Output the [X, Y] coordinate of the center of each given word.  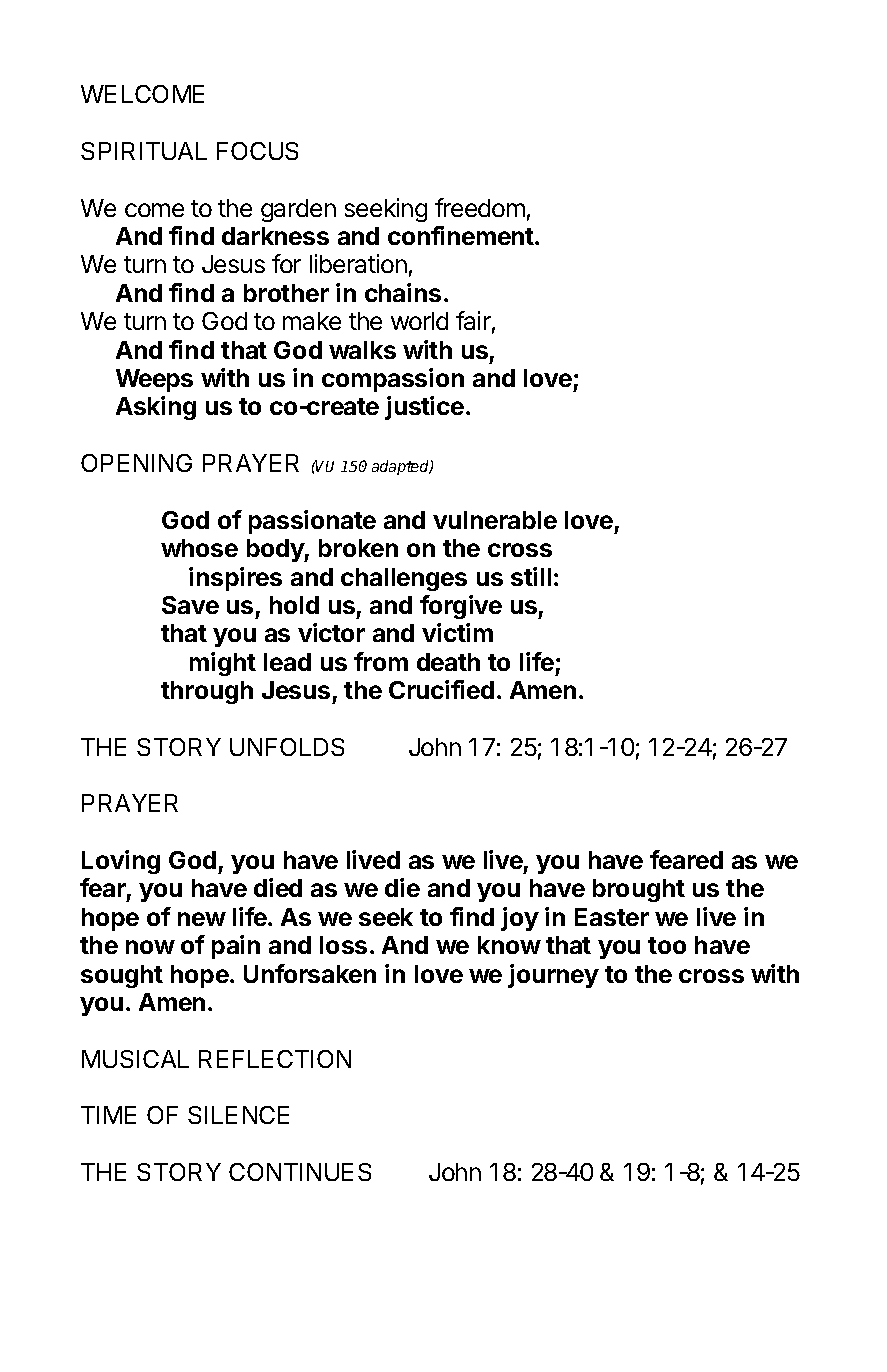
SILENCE [238, 1115]
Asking [156, 408]
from [381, 661]
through [207, 692]
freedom [480, 207]
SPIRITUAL [144, 151]
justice [424, 408]
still [531, 576]
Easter [612, 917]
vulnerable [495, 520]
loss [343, 945]
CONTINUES [300, 1172]
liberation [358, 263]
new [202, 919]
